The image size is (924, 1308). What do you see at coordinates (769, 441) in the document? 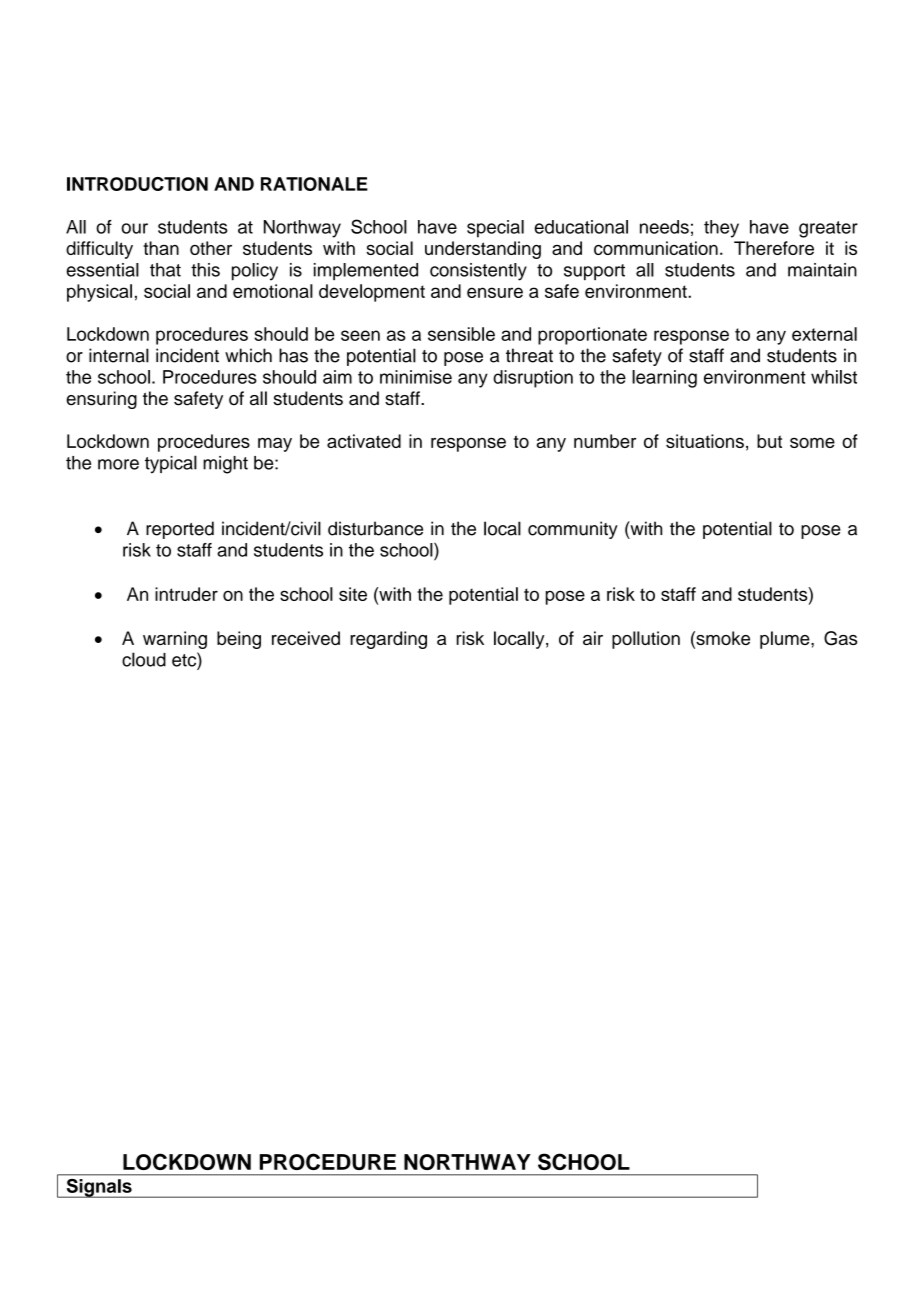
I see `but` at bounding box center [769, 441].
